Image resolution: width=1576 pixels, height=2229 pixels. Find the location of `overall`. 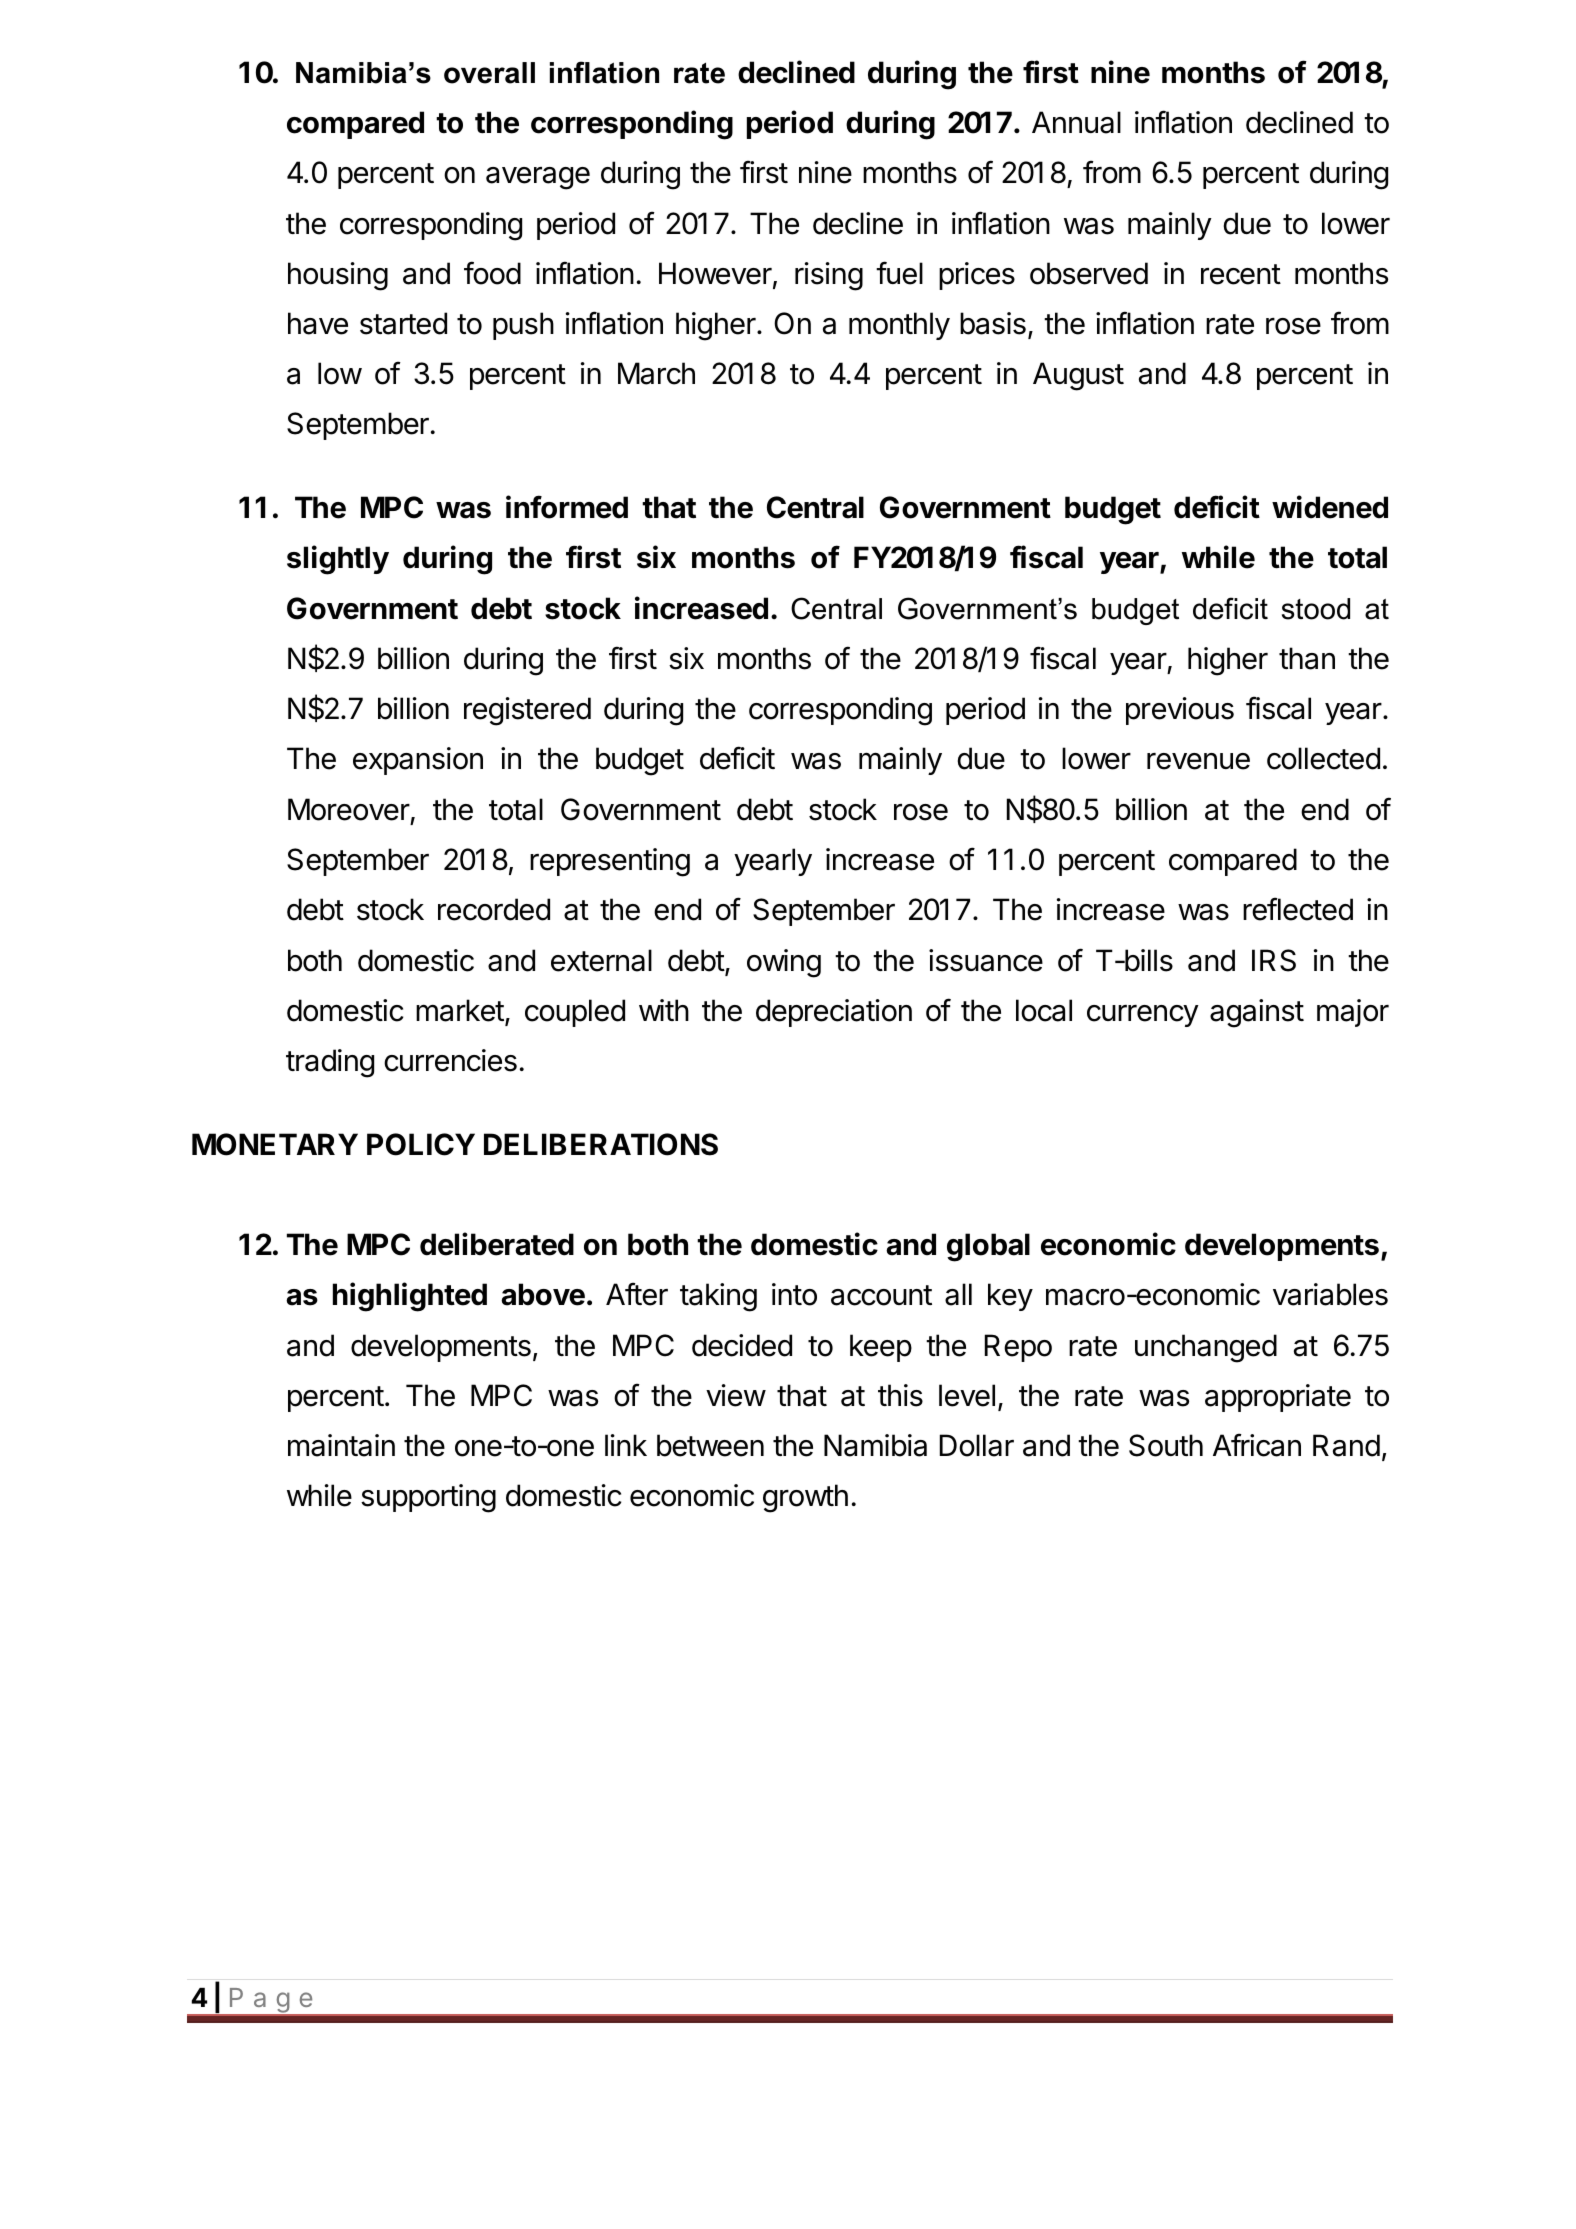

overall is located at coordinates (489, 73).
